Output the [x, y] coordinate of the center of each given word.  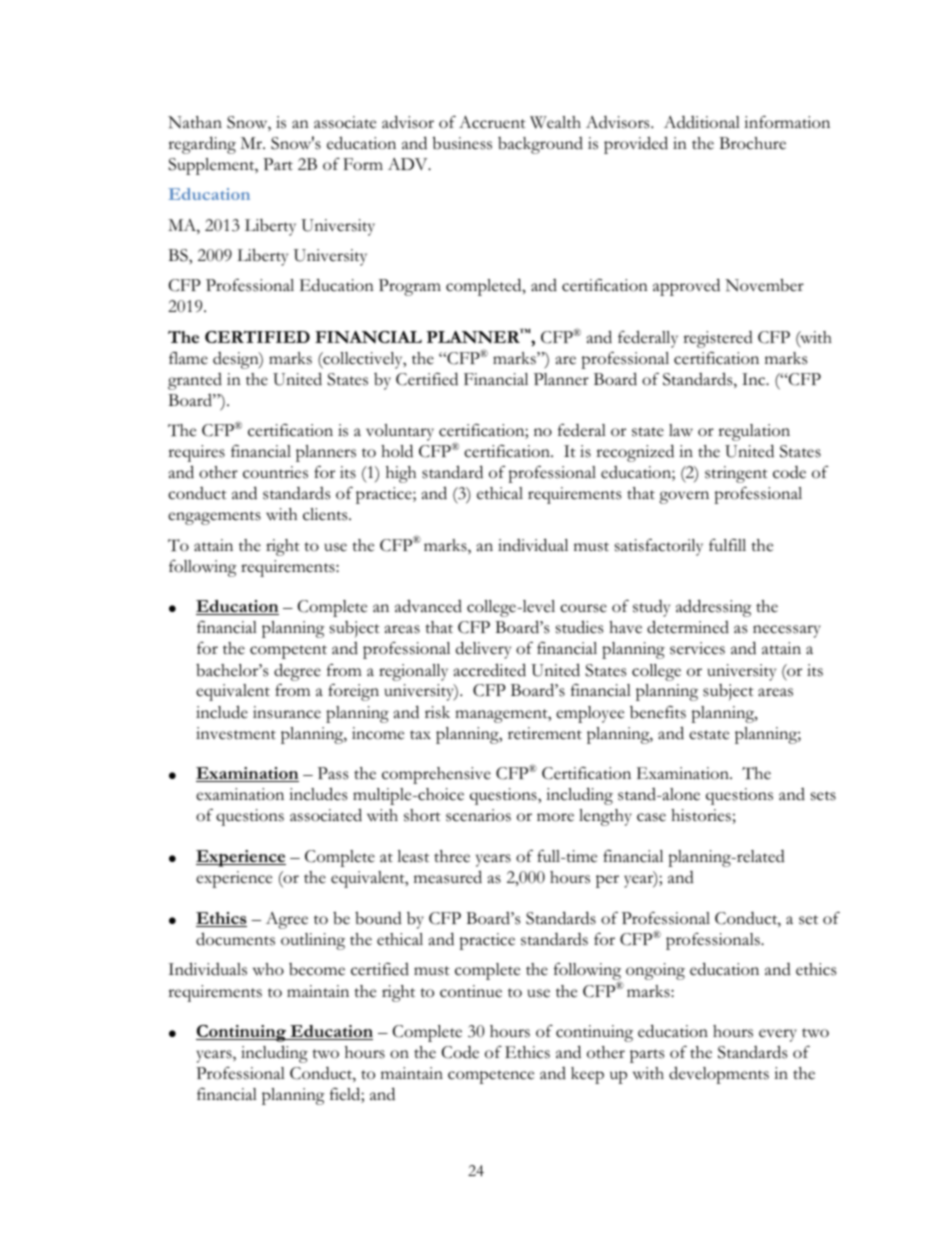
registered [718, 339]
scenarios [478, 815]
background [540, 145]
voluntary [400, 432]
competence [491, 1077]
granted [195, 381]
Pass [333, 773]
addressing [714, 608]
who [268, 969]
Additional [702, 122]
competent [288, 652]
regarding [202, 145]
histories [701, 815]
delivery [483, 650]
